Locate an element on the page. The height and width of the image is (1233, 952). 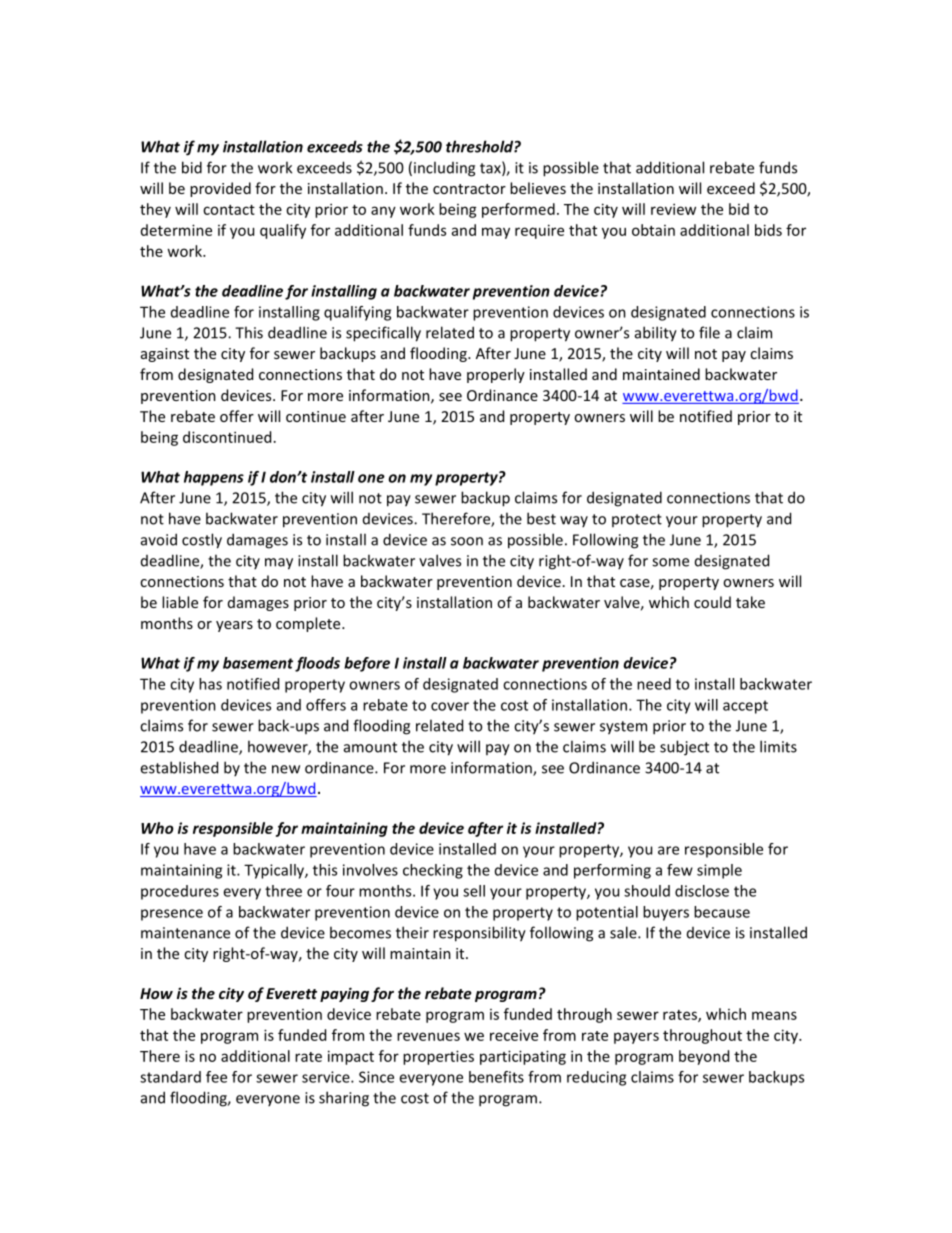
established is located at coordinates (179, 767).
